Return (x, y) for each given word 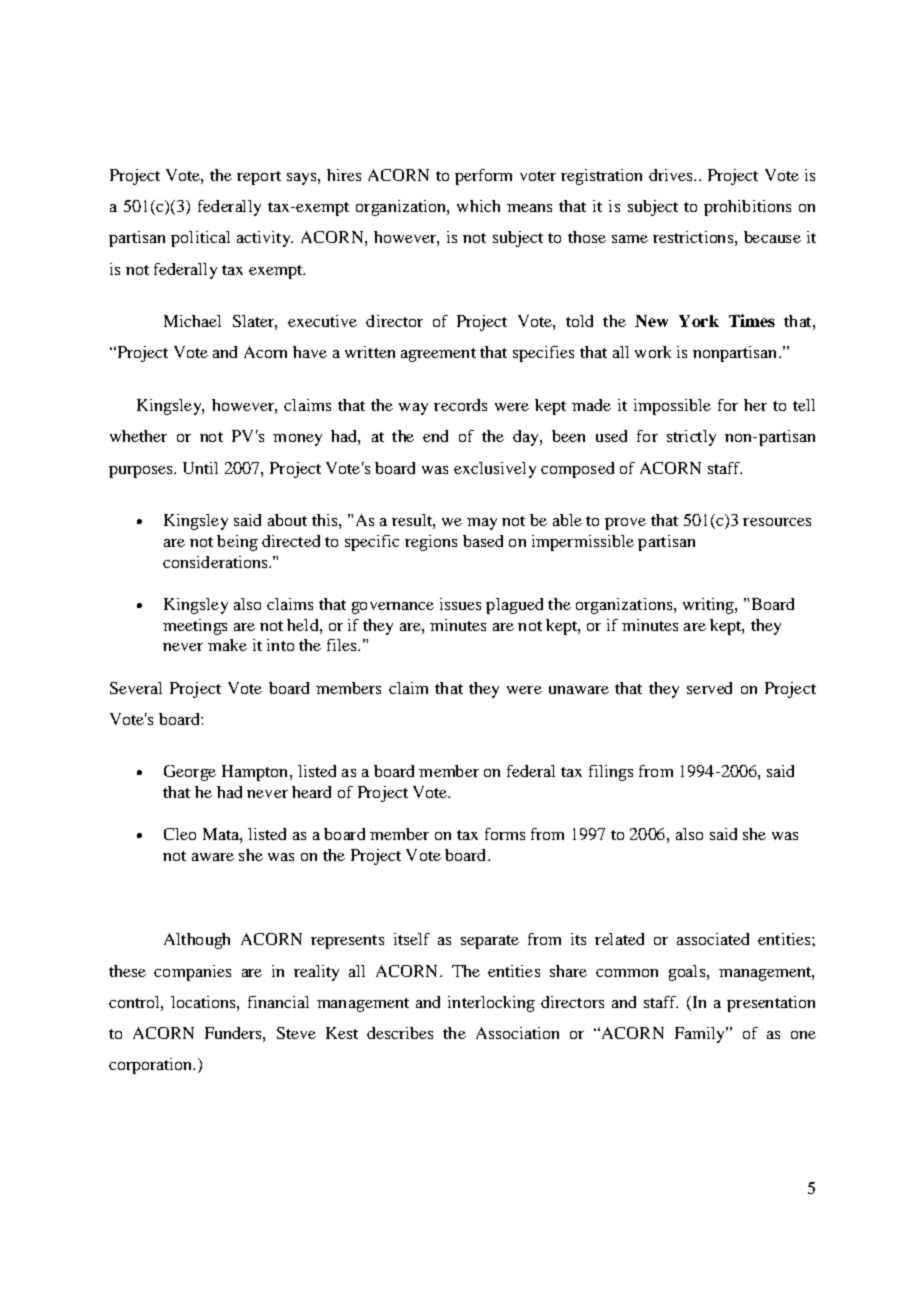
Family (701, 1035)
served (709, 688)
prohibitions (747, 208)
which (478, 206)
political (200, 239)
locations (204, 1002)
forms (505, 834)
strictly (691, 438)
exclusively (495, 470)
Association (517, 1033)
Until (200, 468)
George (190, 773)
